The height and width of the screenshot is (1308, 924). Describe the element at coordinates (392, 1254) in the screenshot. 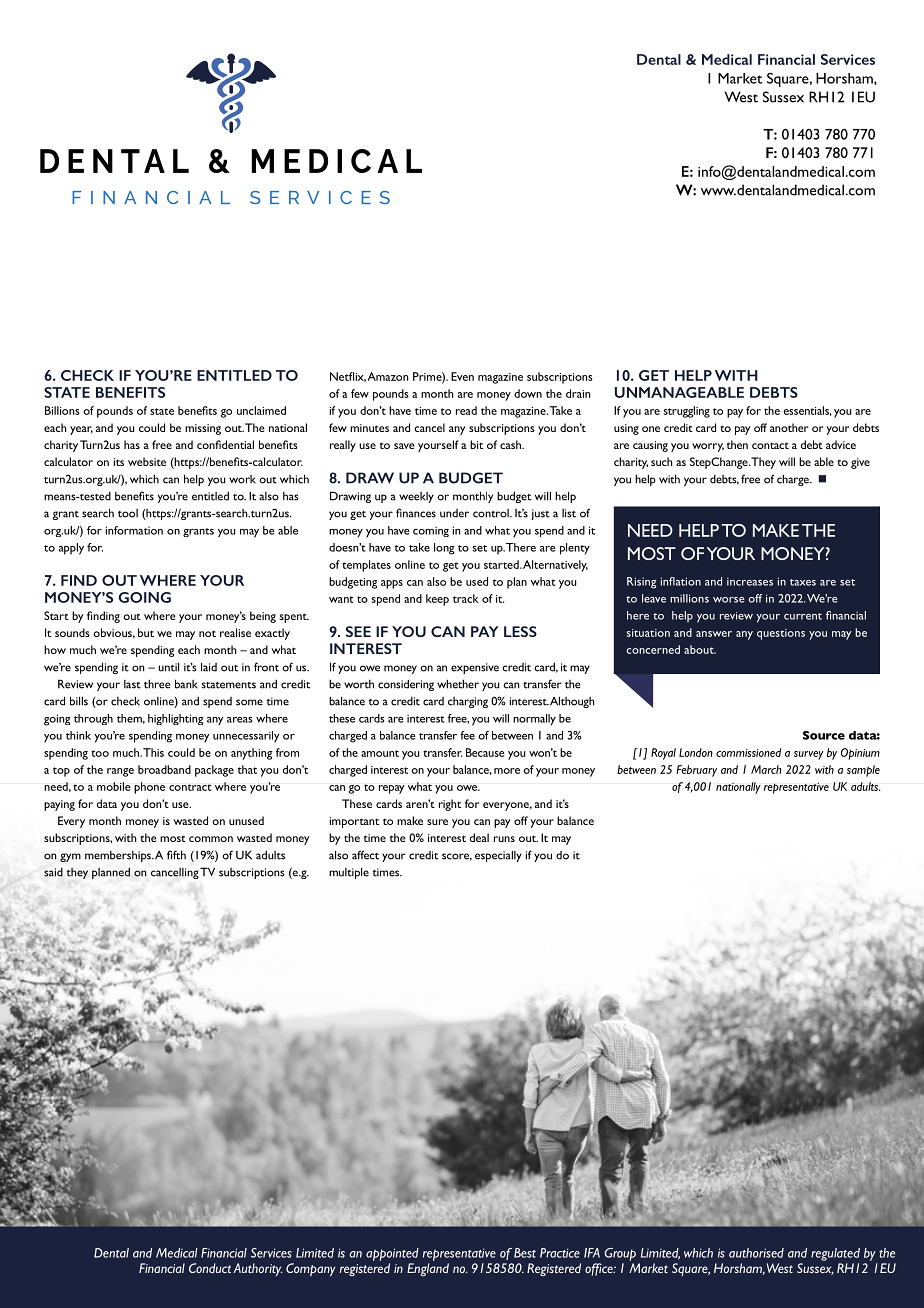

I see `appointed` at that location.
